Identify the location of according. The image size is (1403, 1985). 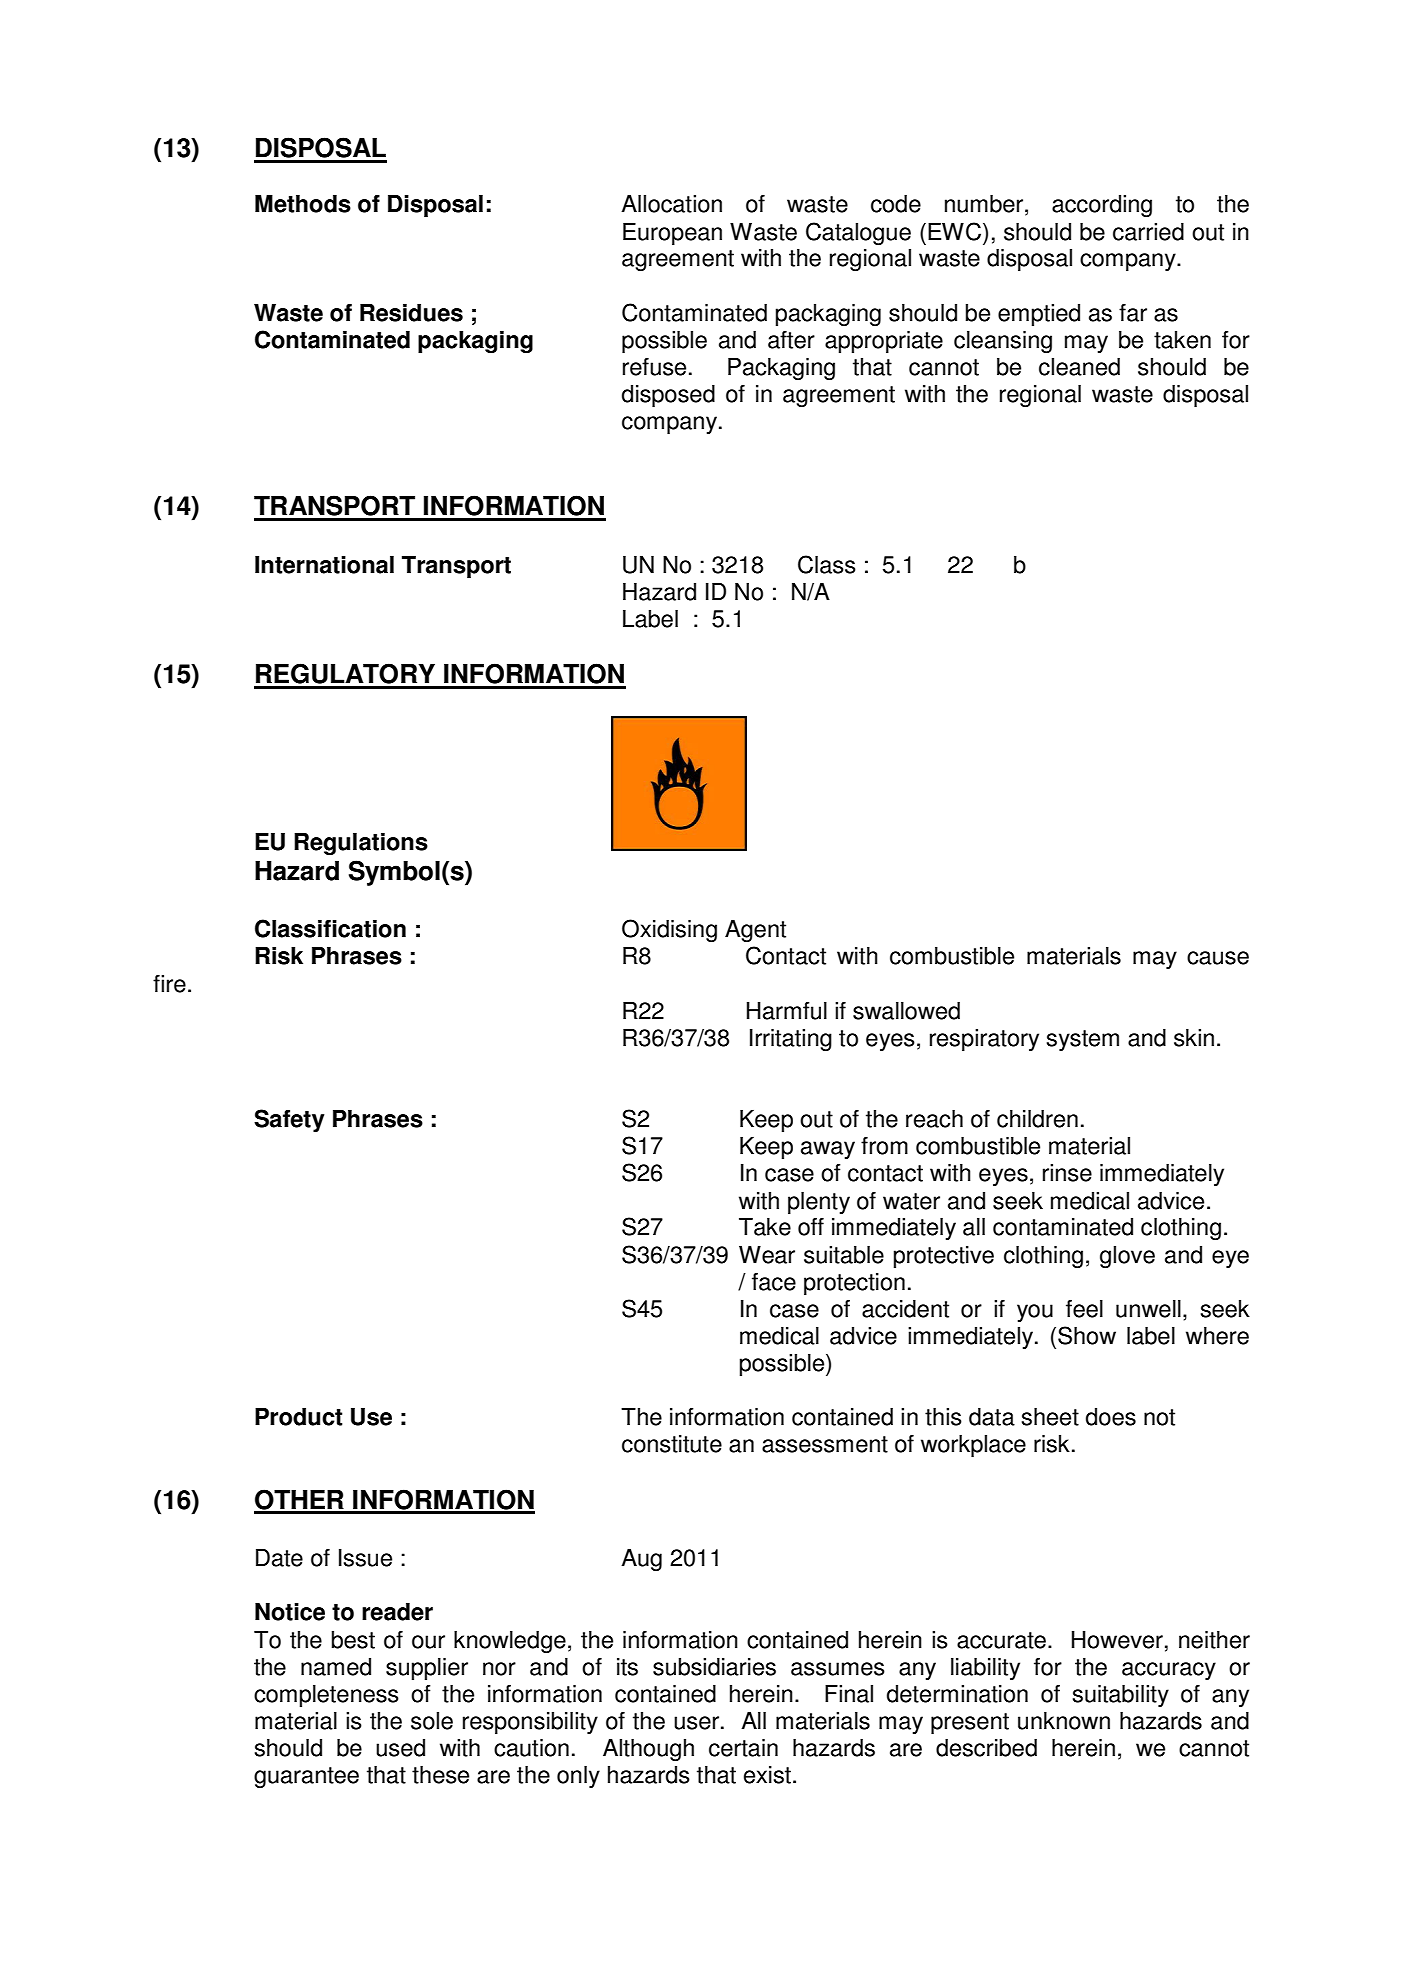
(1102, 206).
